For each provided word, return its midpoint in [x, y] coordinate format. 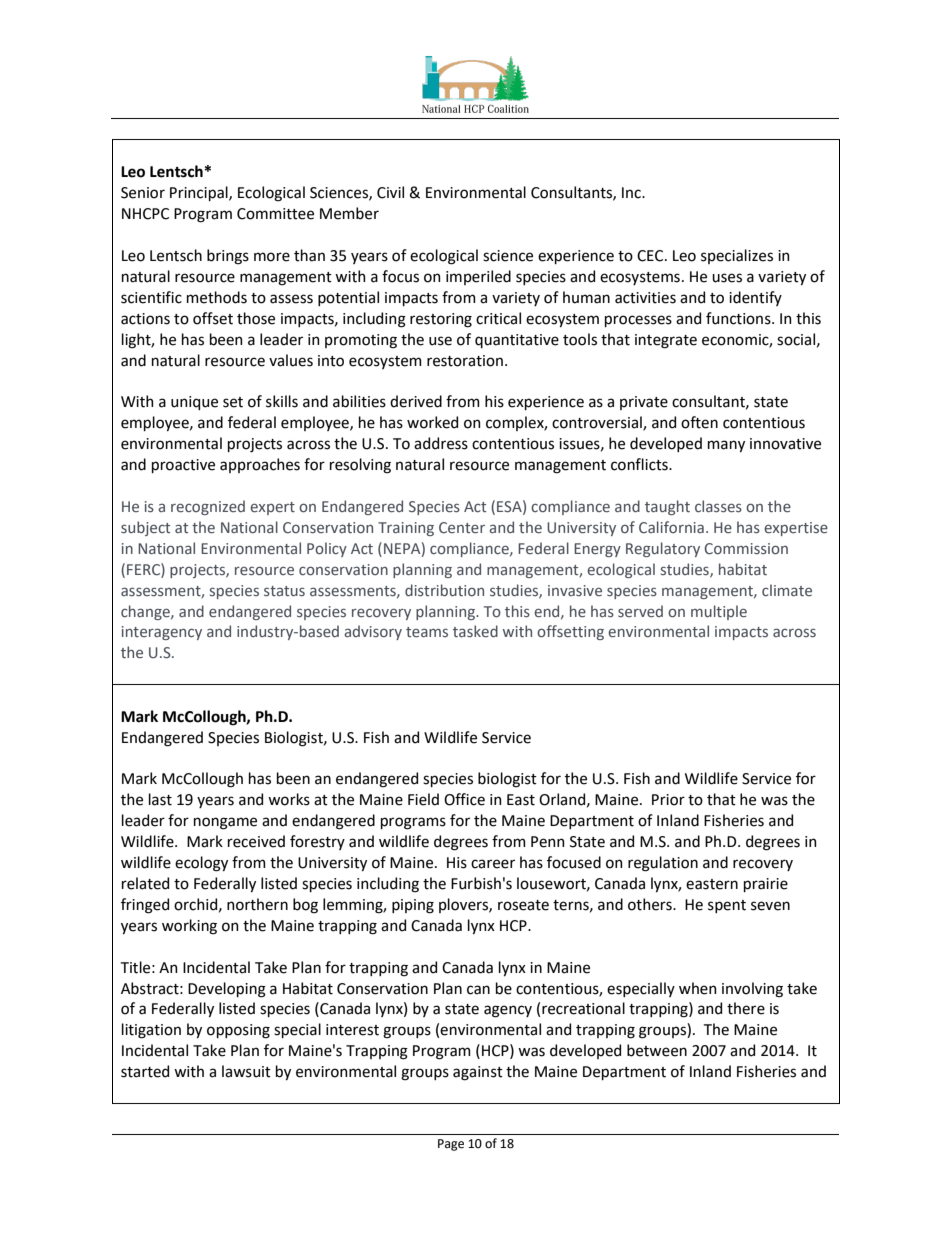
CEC [651, 256]
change [146, 612]
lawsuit [246, 1071]
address [441, 443]
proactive [183, 466]
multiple [719, 612]
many [726, 446]
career [493, 864]
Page [451, 1145]
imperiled [478, 277]
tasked [475, 631]
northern [257, 904]
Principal [200, 193]
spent [727, 906]
